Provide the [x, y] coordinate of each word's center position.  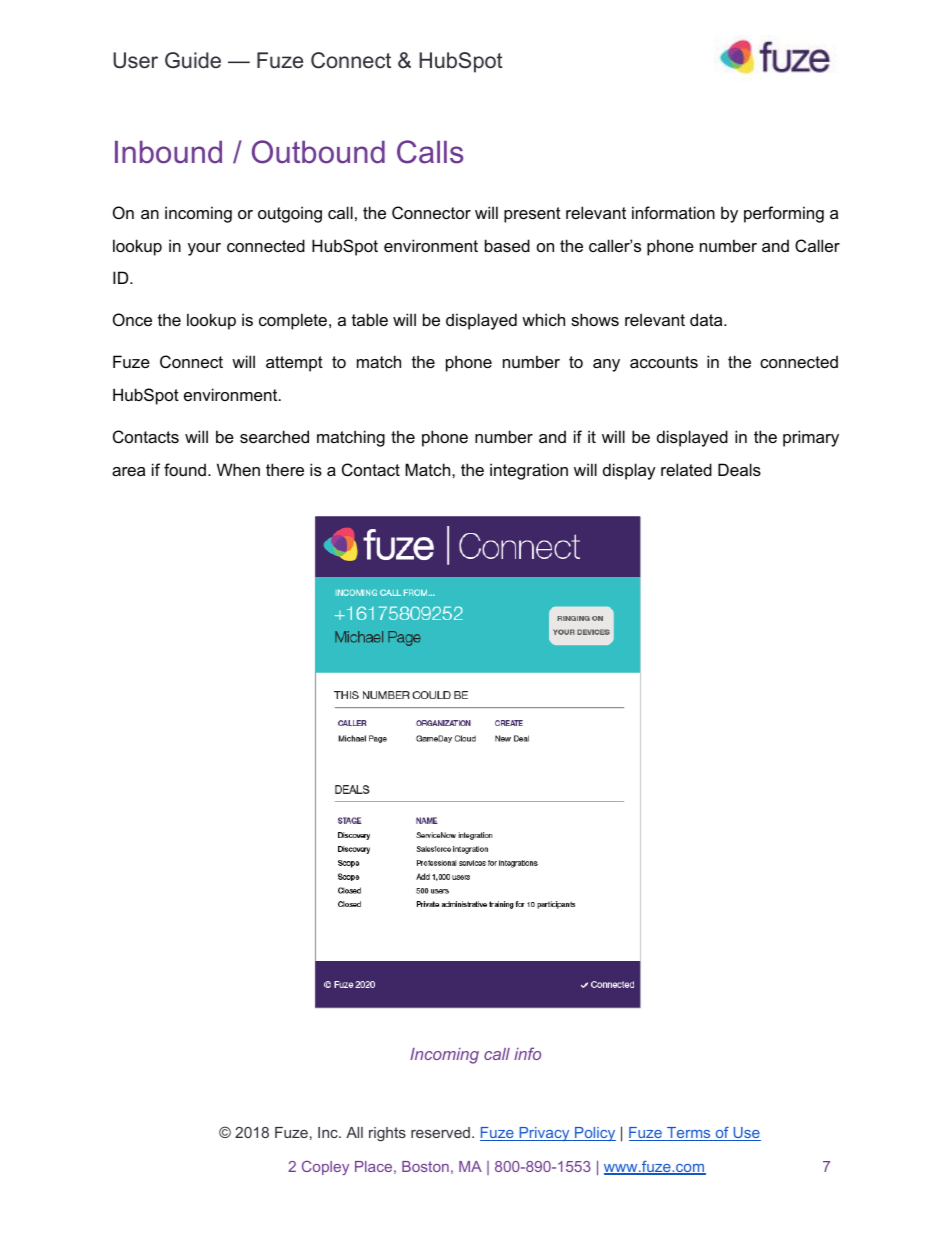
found [185, 469]
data [707, 319]
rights [387, 1134]
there [285, 469]
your [204, 249]
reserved [440, 1132]
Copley [325, 1168]
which [543, 319]
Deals [739, 469]
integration [529, 471]
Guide [193, 60]
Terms [689, 1134]
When [238, 469]
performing [784, 214]
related [686, 469]
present [532, 215]
